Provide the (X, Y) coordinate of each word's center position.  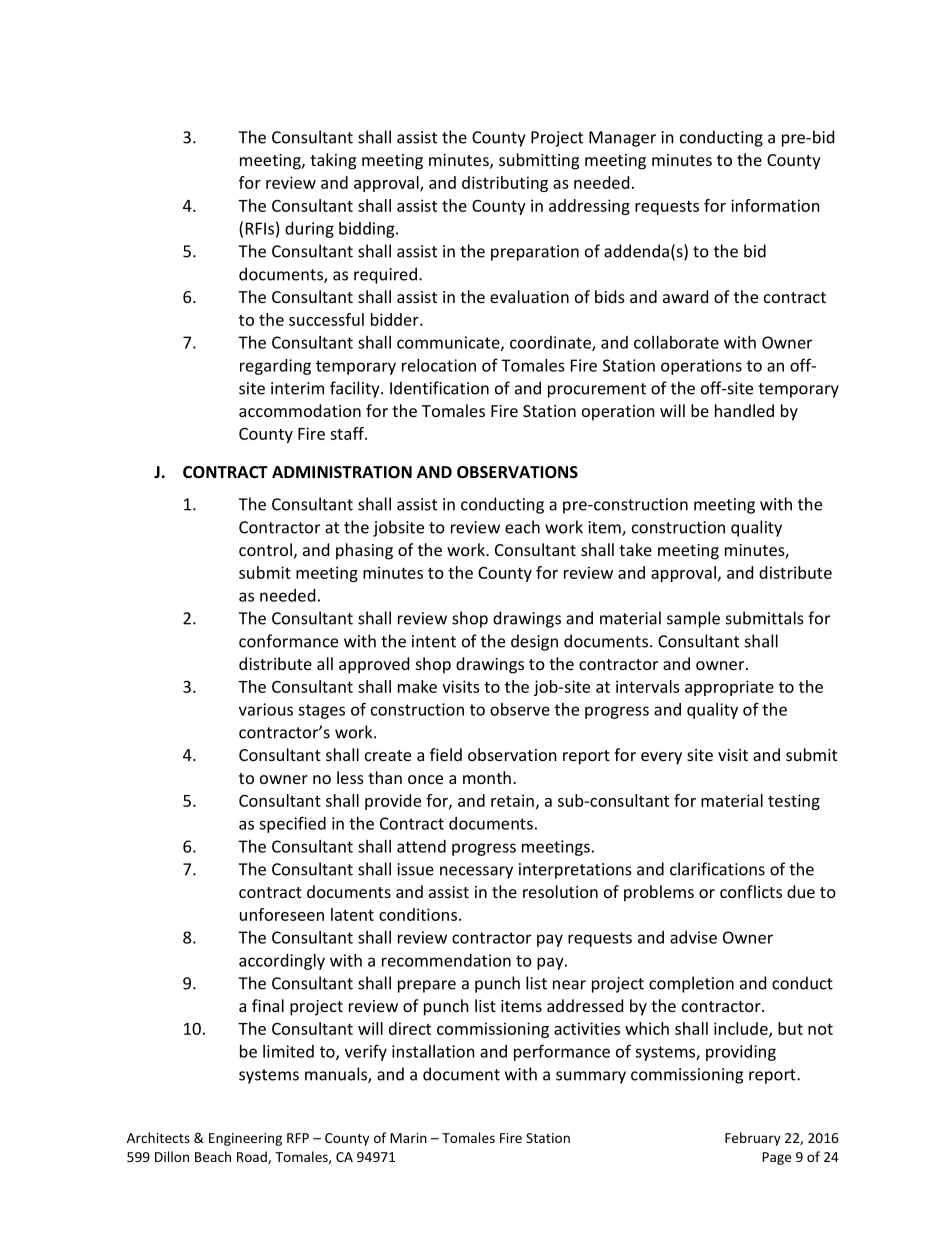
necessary (476, 872)
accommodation (300, 410)
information (775, 205)
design (534, 642)
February (753, 1139)
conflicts (751, 891)
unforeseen (282, 914)
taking (333, 161)
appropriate (729, 688)
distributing (505, 184)
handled (744, 410)
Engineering (245, 1139)
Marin (408, 1138)
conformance (288, 641)
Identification (439, 388)
